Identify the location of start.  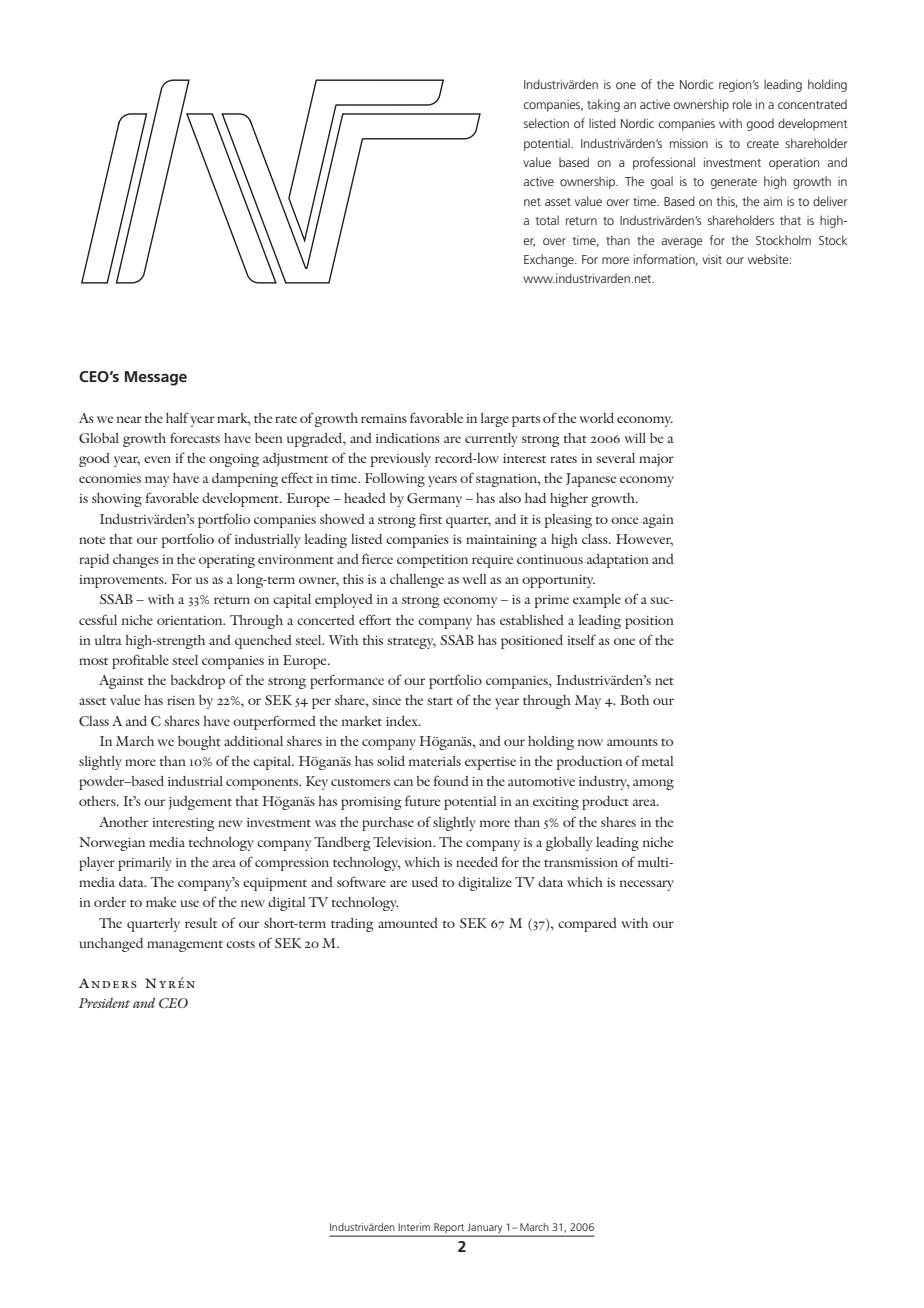
(440, 701).
